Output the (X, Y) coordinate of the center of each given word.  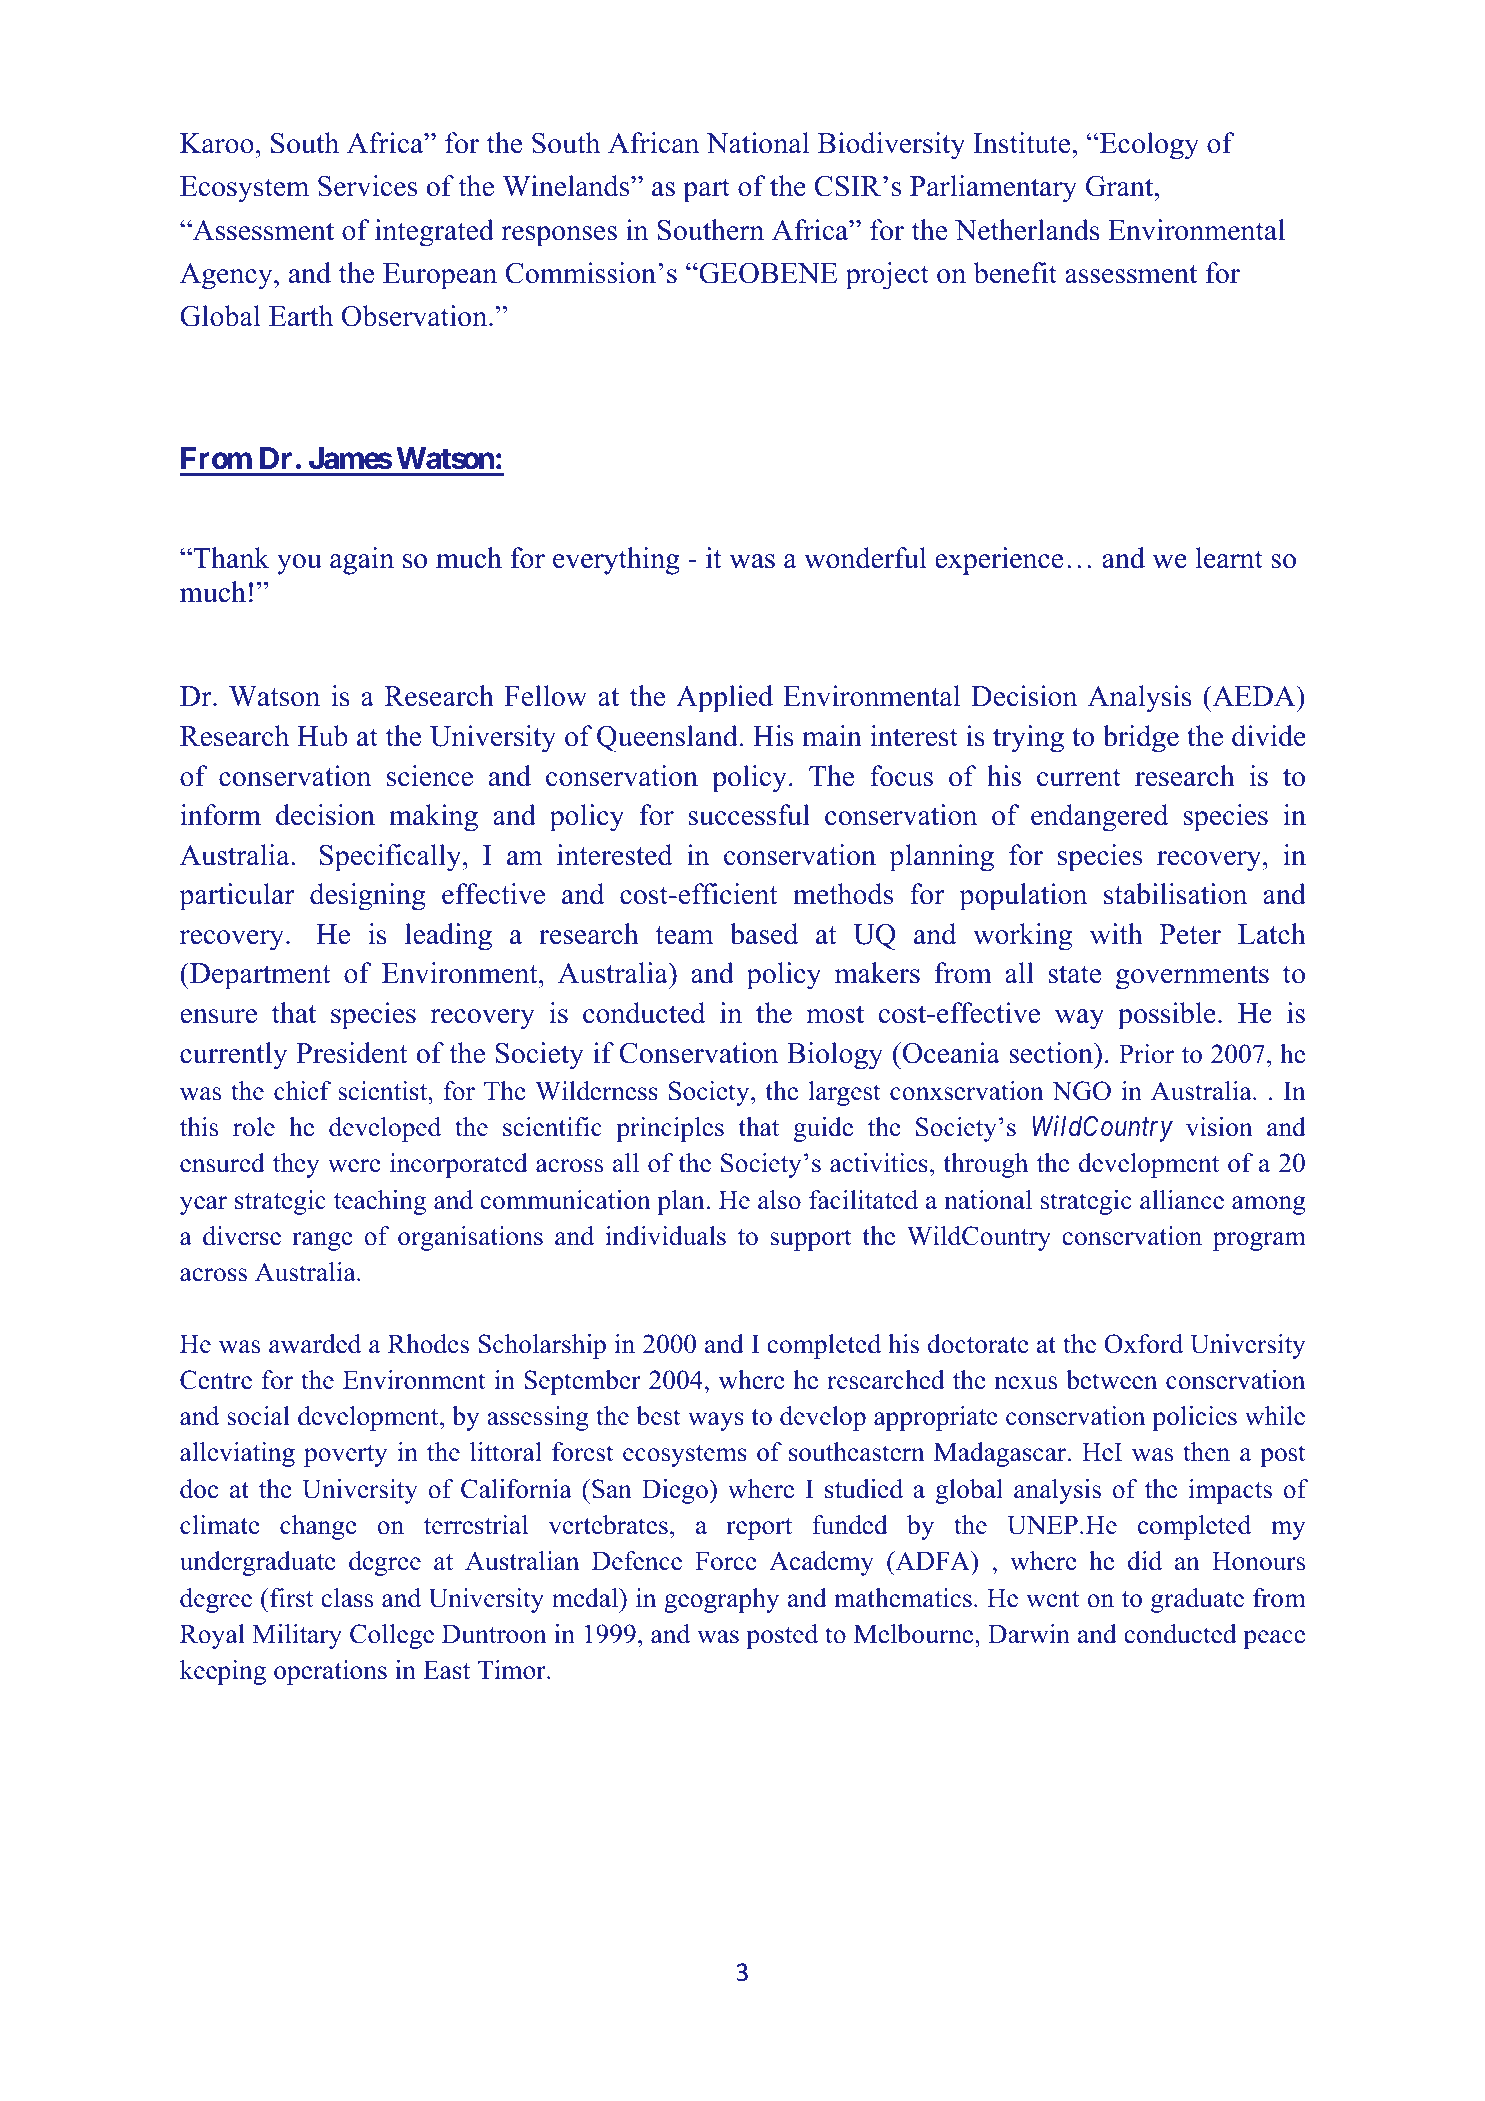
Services (367, 186)
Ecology (1148, 146)
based (764, 934)
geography (721, 1600)
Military (297, 1636)
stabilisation (1175, 894)
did (1145, 1561)
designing (368, 897)
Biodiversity (891, 146)
